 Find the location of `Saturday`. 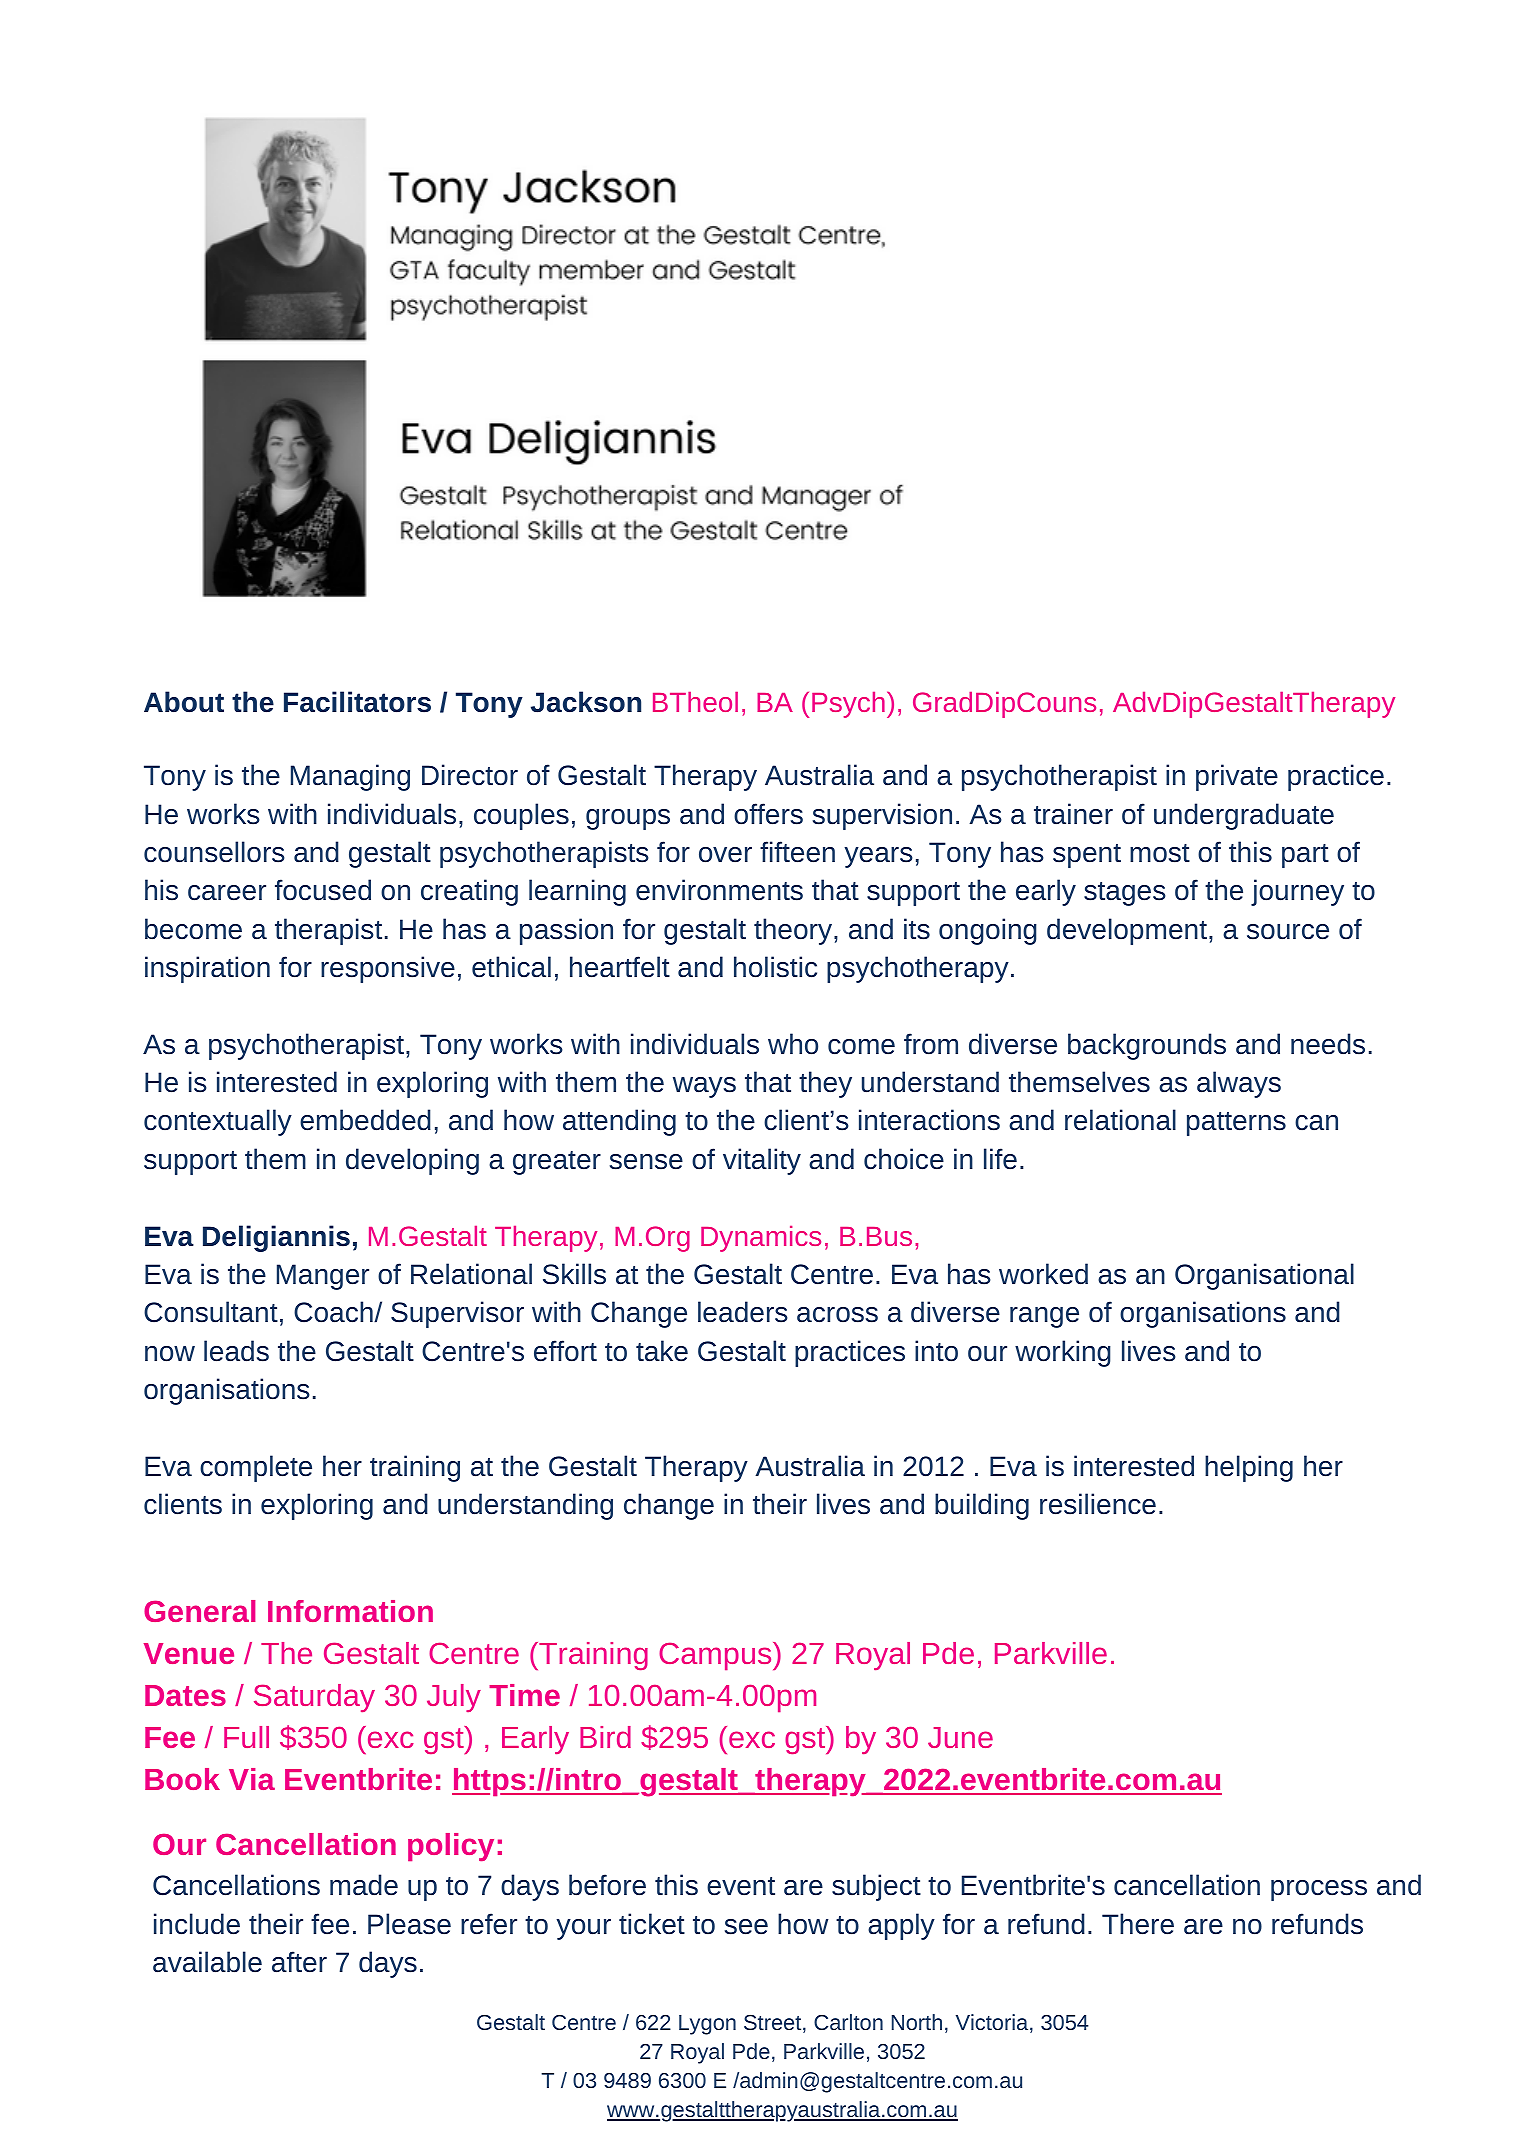

Saturday is located at coordinates (314, 1698).
